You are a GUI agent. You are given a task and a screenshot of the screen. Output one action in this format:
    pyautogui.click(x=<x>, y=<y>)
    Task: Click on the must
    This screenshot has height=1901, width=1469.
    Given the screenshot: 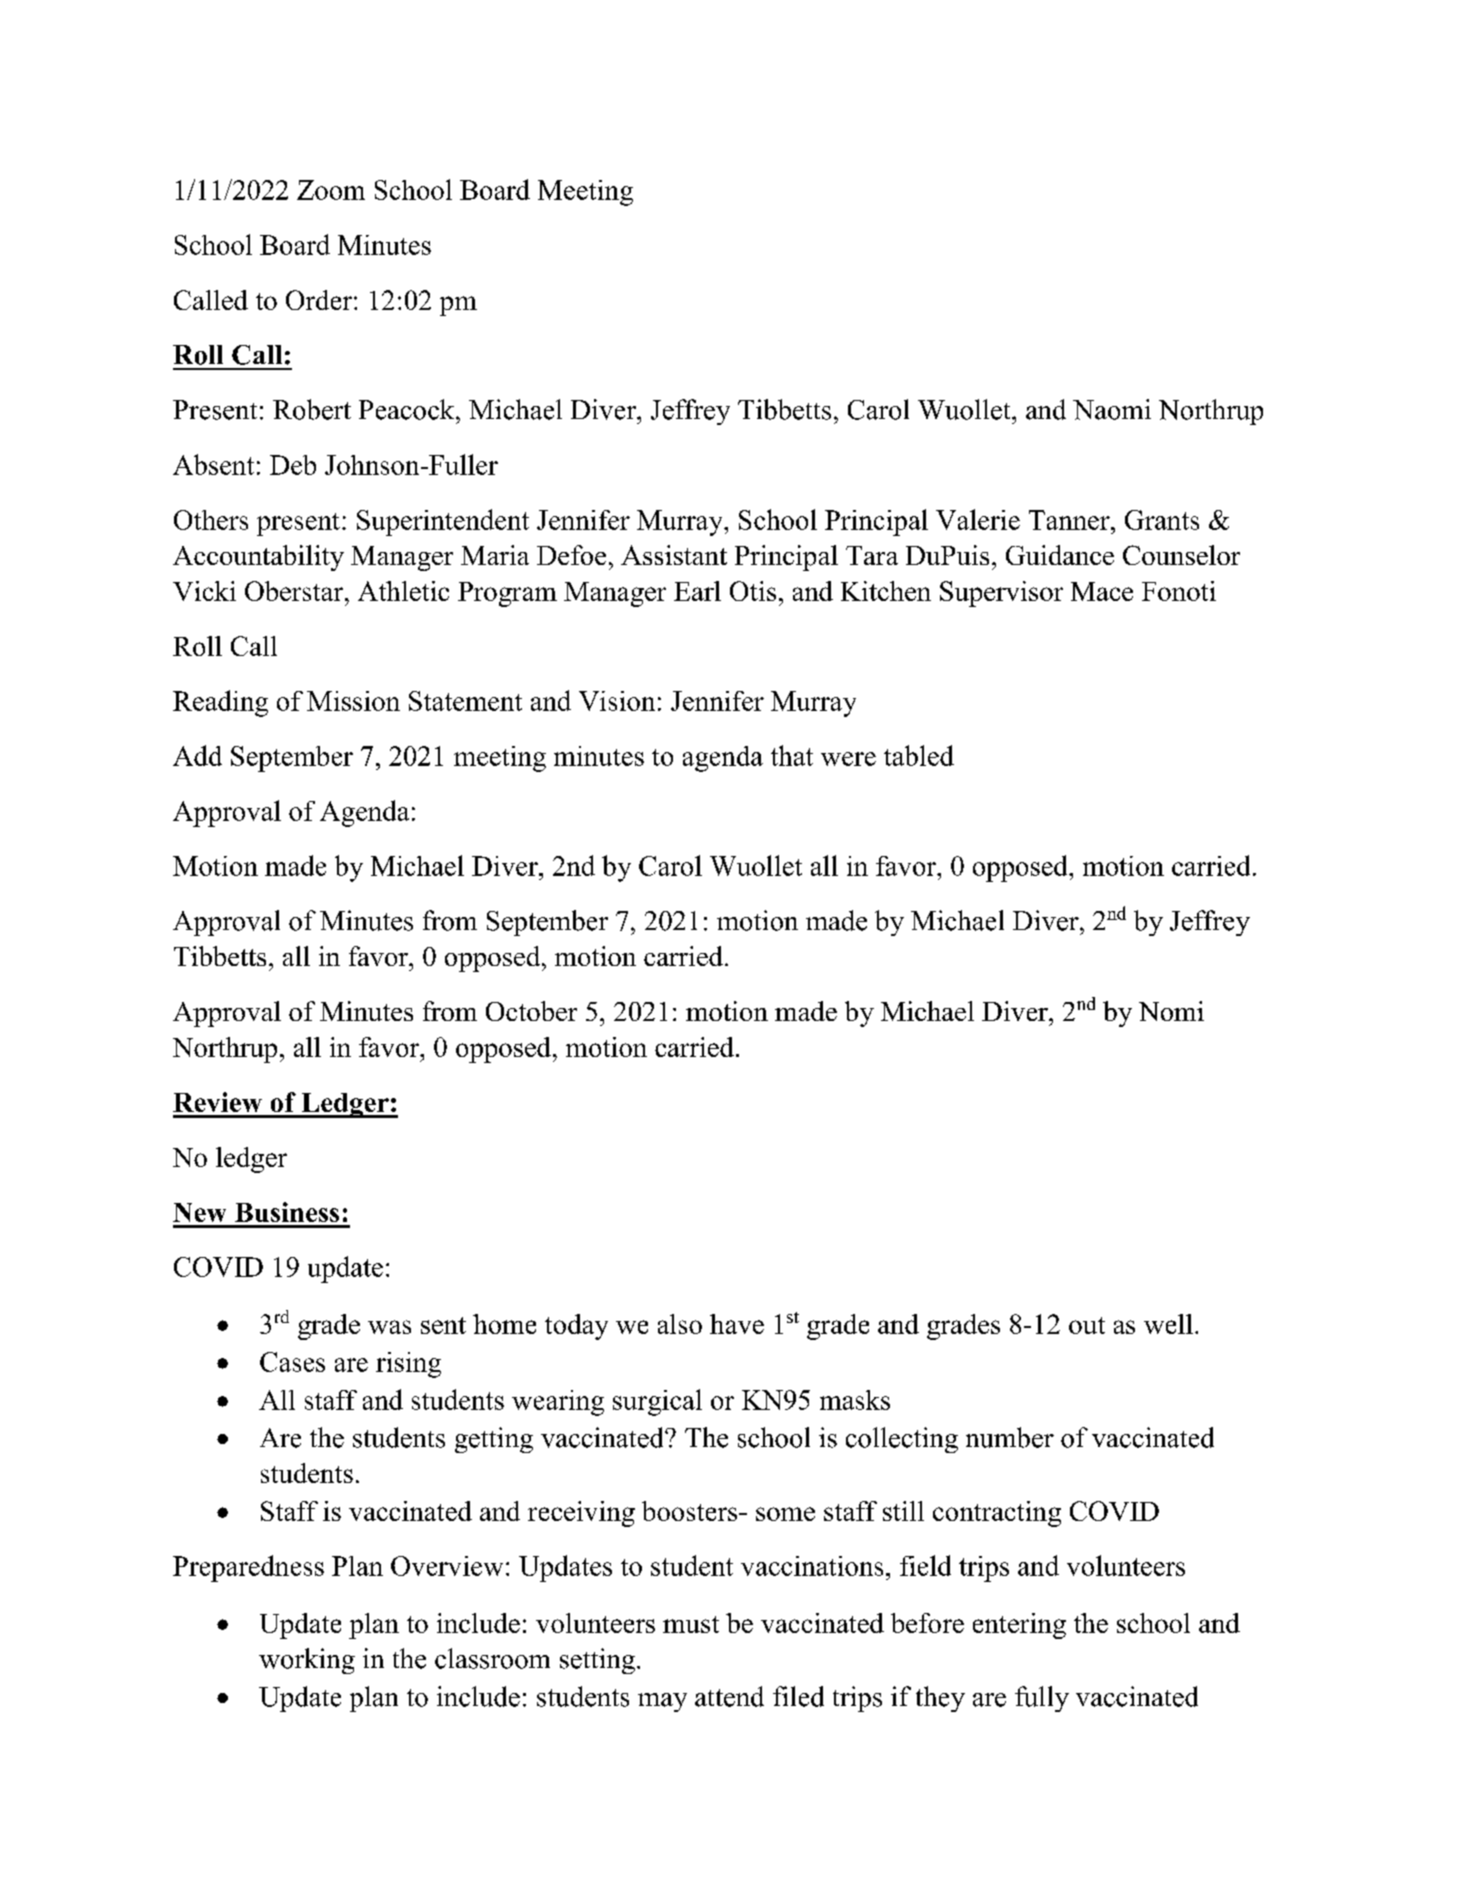 What is the action you would take?
    pyautogui.click(x=691, y=1624)
